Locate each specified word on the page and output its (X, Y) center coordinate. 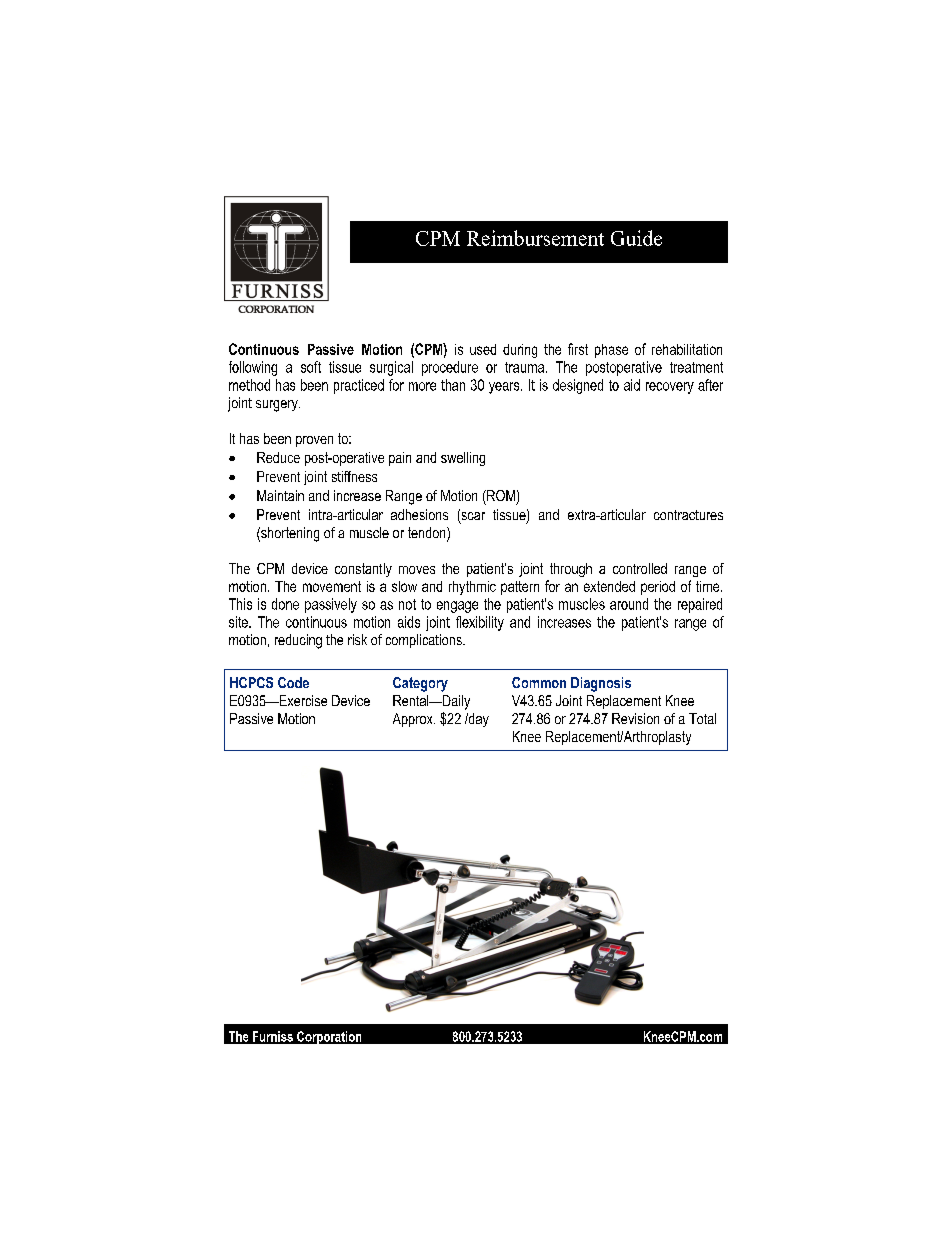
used (483, 349)
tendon (428, 534)
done (285, 604)
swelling (463, 459)
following (253, 368)
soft (311, 367)
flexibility (480, 623)
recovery (670, 388)
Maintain (280, 495)
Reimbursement (535, 238)
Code (293, 682)
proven (314, 441)
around (629, 604)
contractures (688, 515)
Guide (636, 238)
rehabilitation (687, 349)
